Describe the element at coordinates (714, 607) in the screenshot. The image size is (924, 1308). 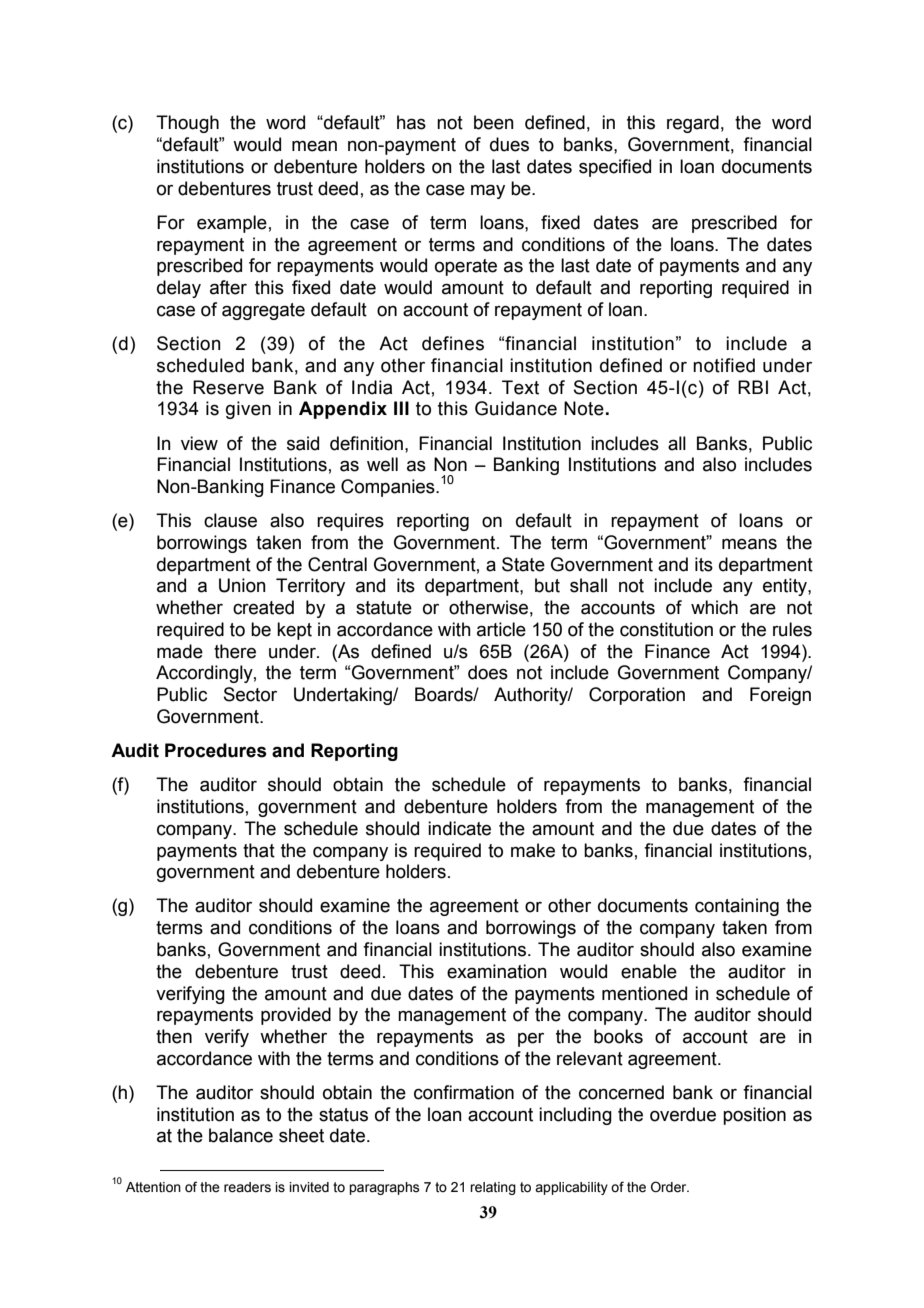
I see `which` at that location.
